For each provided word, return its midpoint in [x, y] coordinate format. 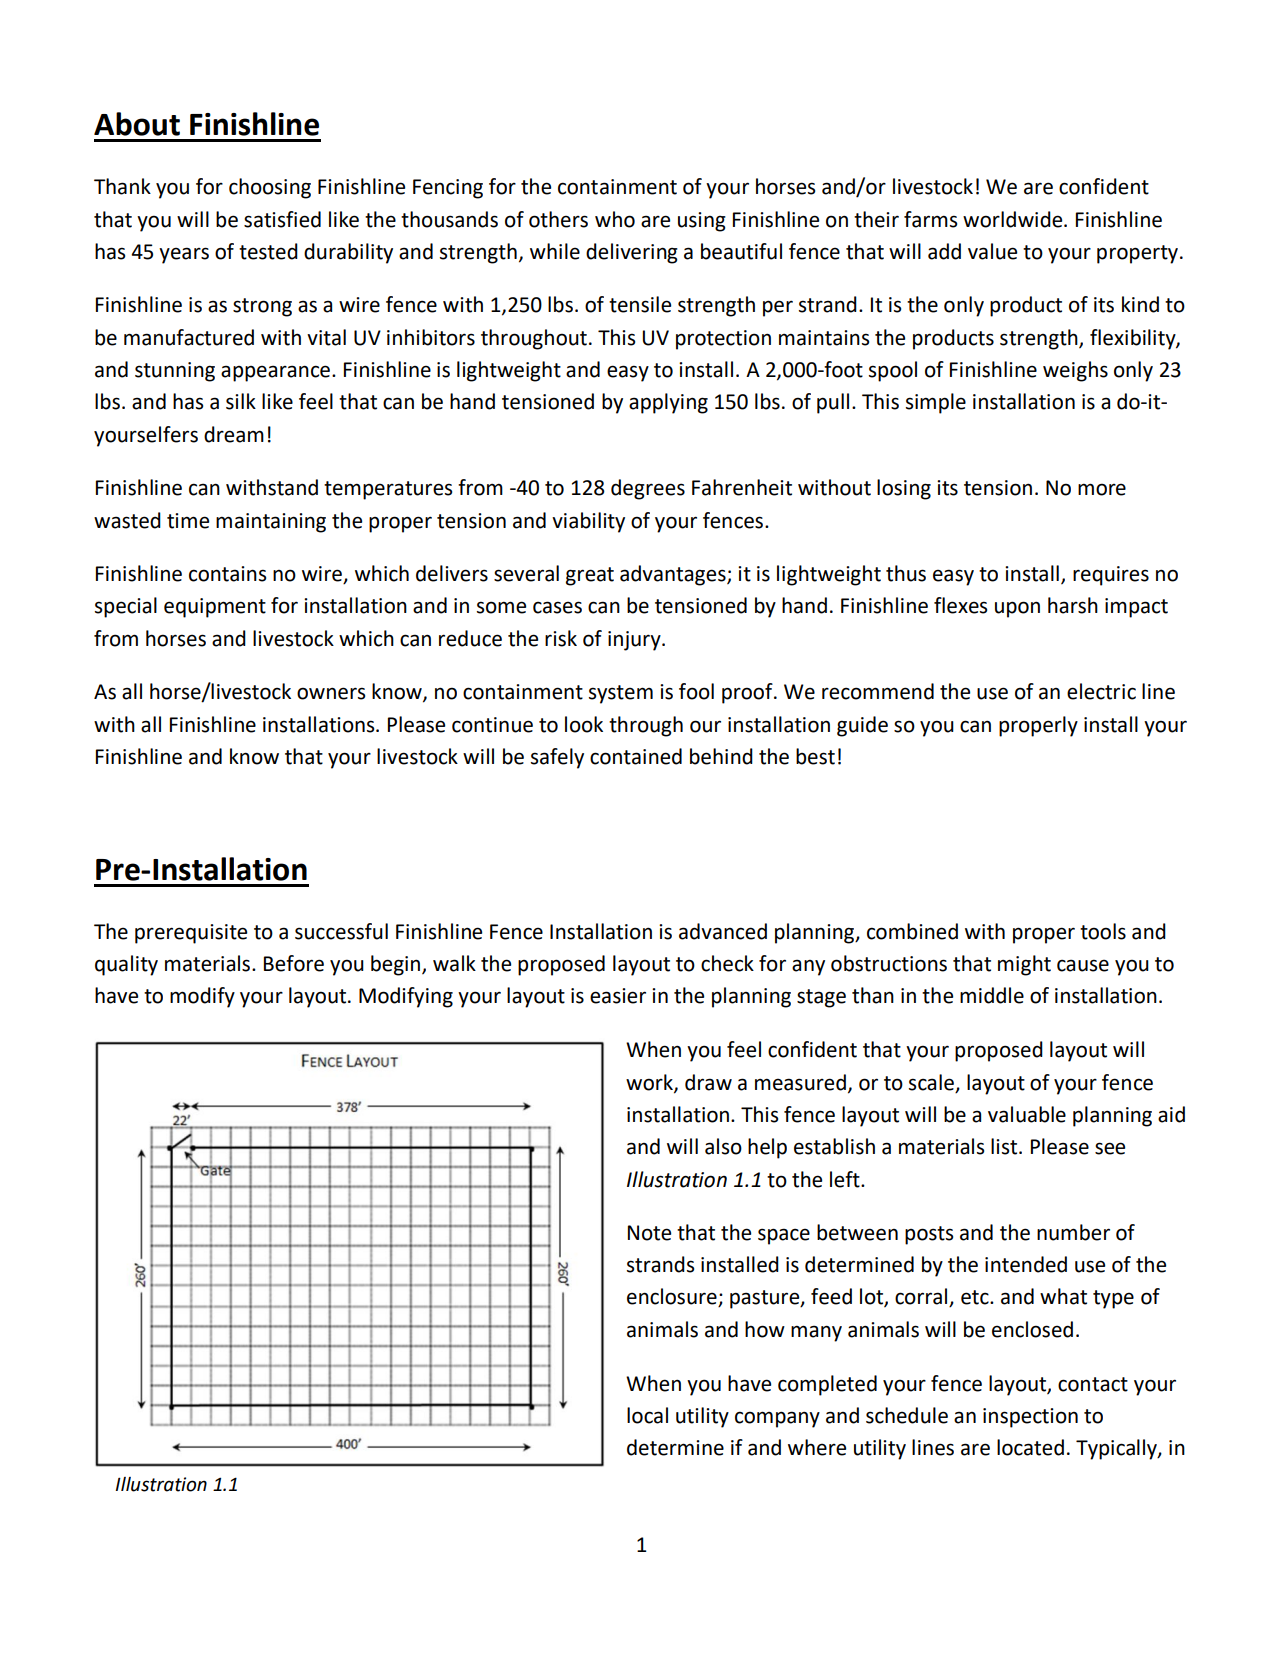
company [777, 1419]
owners [331, 693]
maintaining [271, 523]
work [650, 1083]
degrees [648, 489]
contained [636, 756]
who [615, 219]
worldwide [1014, 219]
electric [1101, 691]
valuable [1027, 1114]
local [647, 1415]
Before [294, 963]
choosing [270, 188]
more [1102, 489]
